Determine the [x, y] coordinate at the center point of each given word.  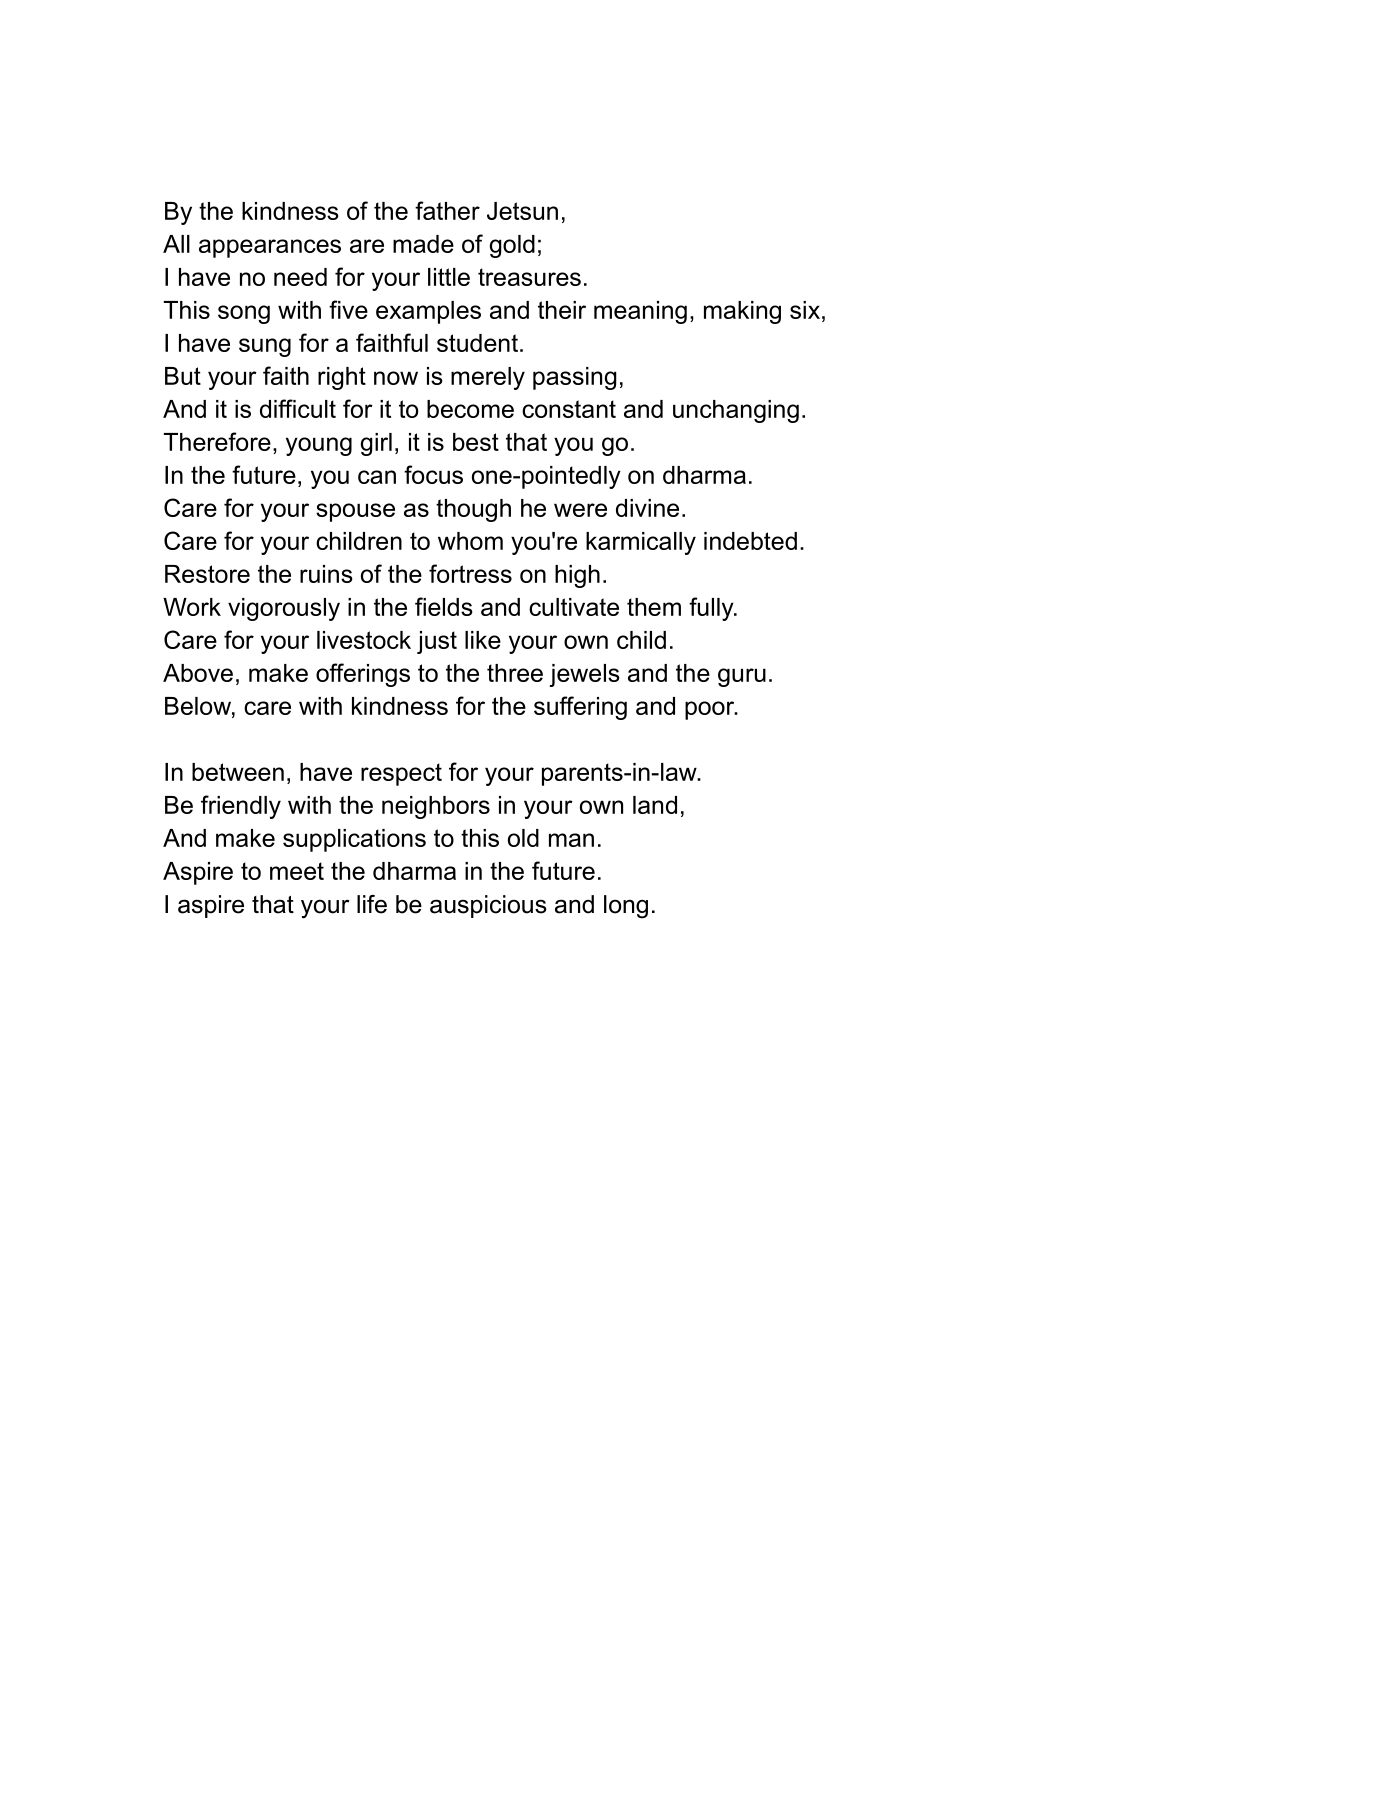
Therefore [217, 441]
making [742, 312]
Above [198, 673]
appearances [270, 248]
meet [297, 871]
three [515, 673]
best [476, 442]
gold [512, 246]
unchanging [736, 411]
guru [742, 677]
